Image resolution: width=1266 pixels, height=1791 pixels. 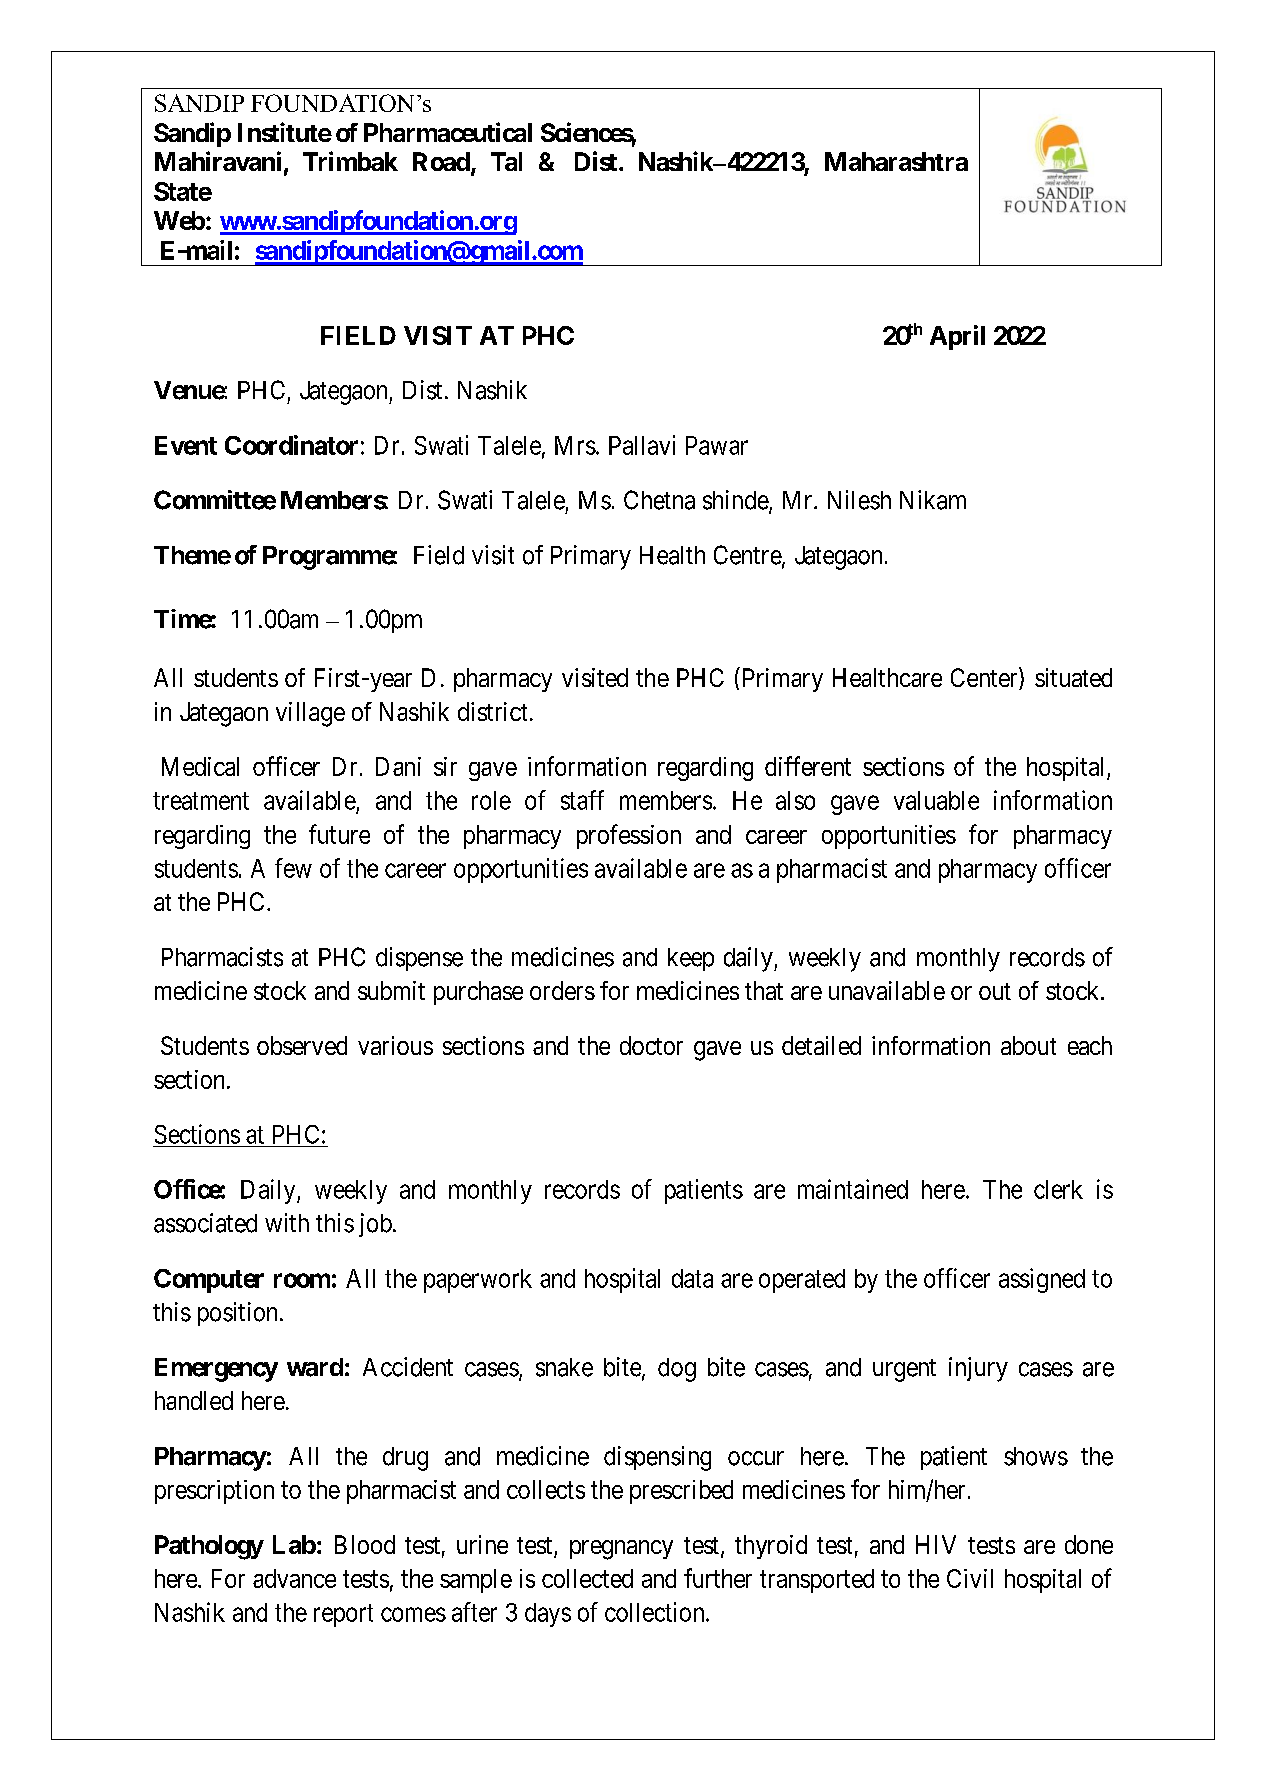 What do you see at coordinates (621, 1550) in the page?
I see `pregnancy` at bounding box center [621, 1550].
